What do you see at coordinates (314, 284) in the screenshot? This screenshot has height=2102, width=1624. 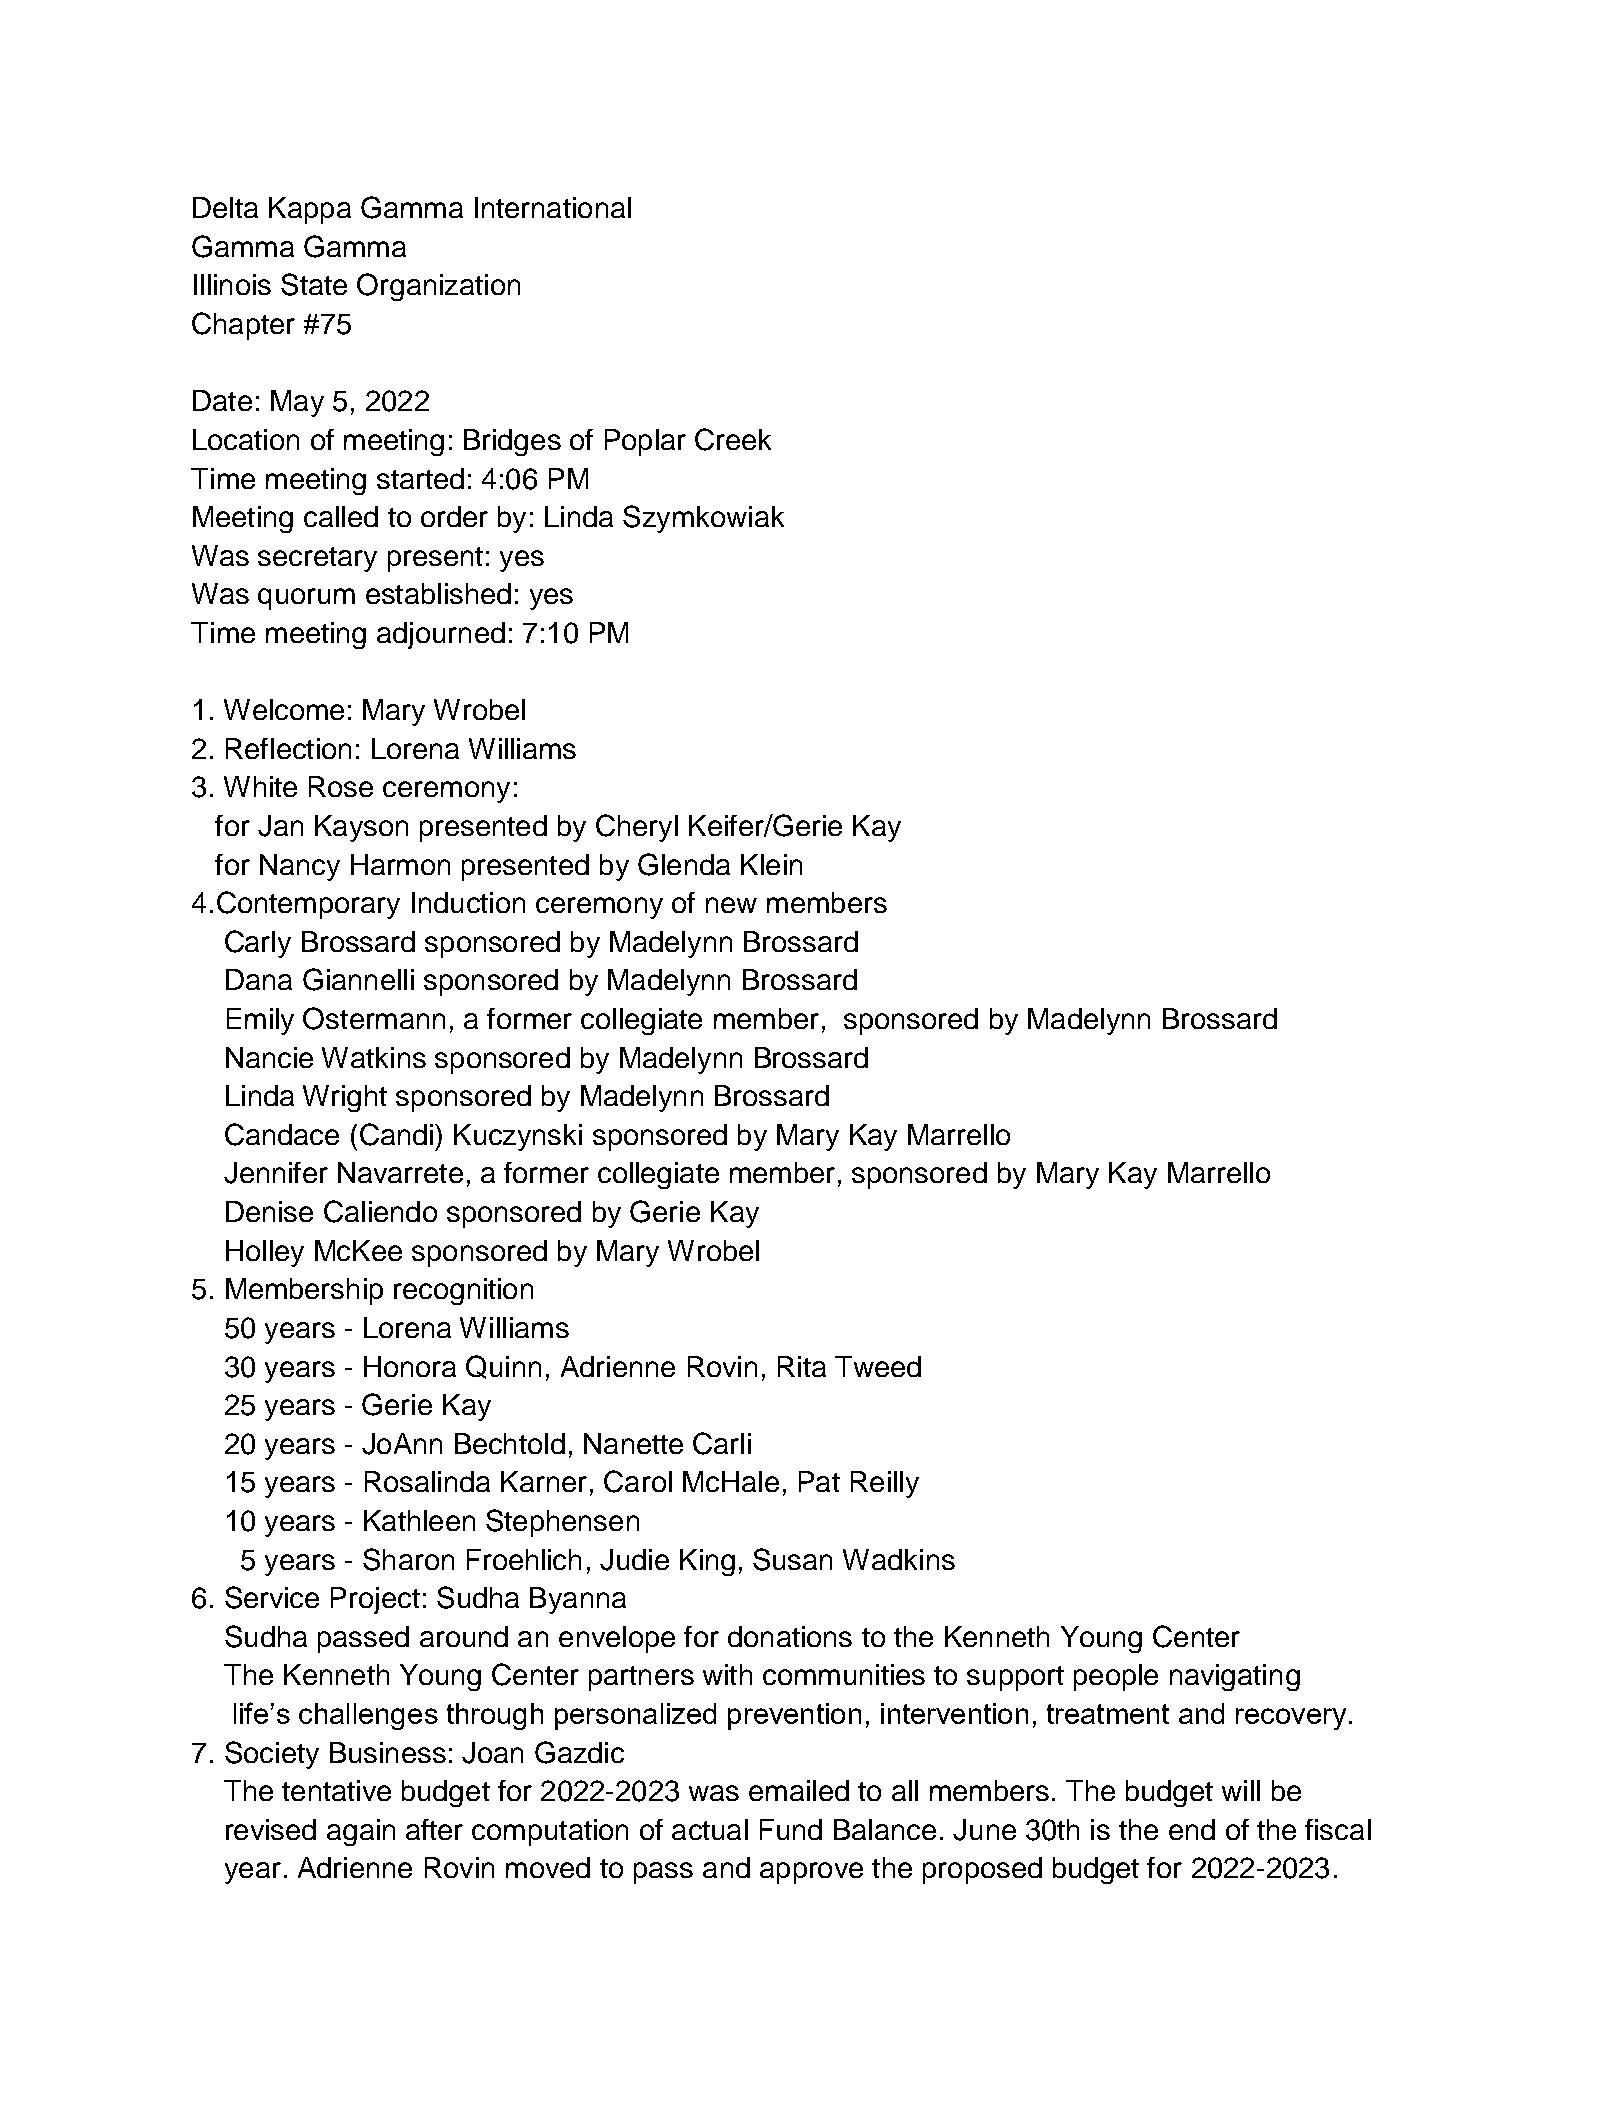 I see `State` at bounding box center [314, 284].
